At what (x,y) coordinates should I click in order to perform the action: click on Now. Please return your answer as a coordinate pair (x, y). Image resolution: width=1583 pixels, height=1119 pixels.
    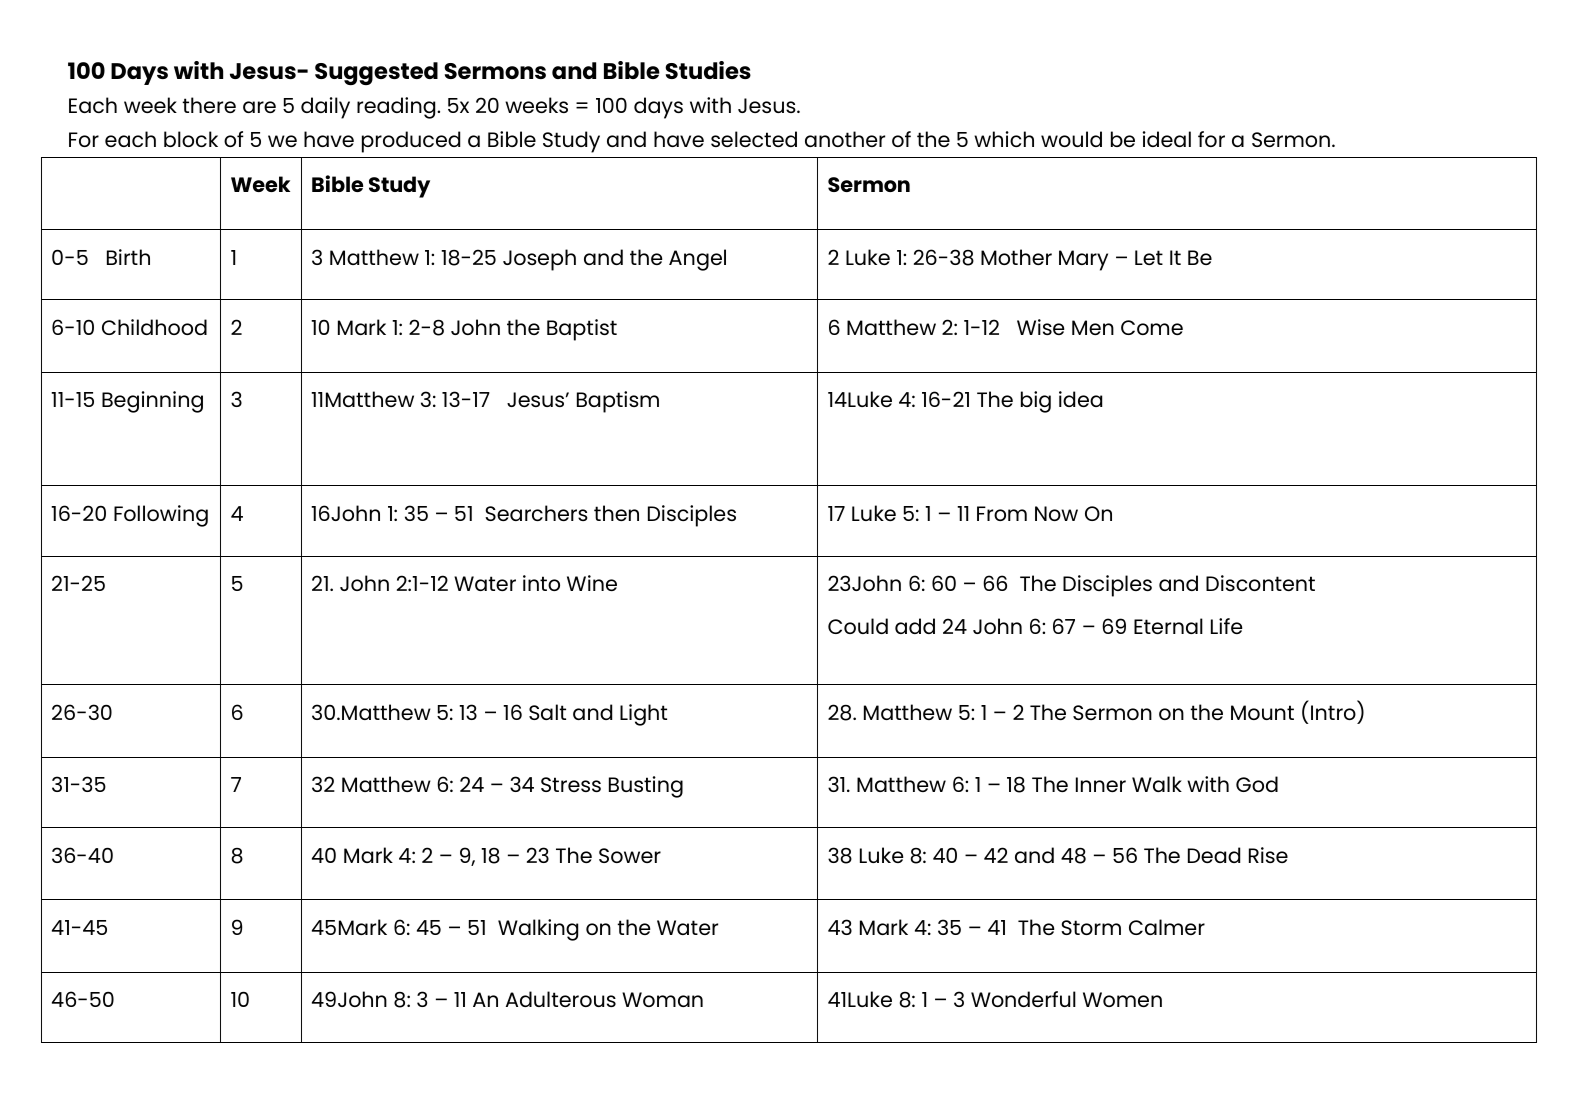
    Looking at the image, I should click on (1056, 513).
